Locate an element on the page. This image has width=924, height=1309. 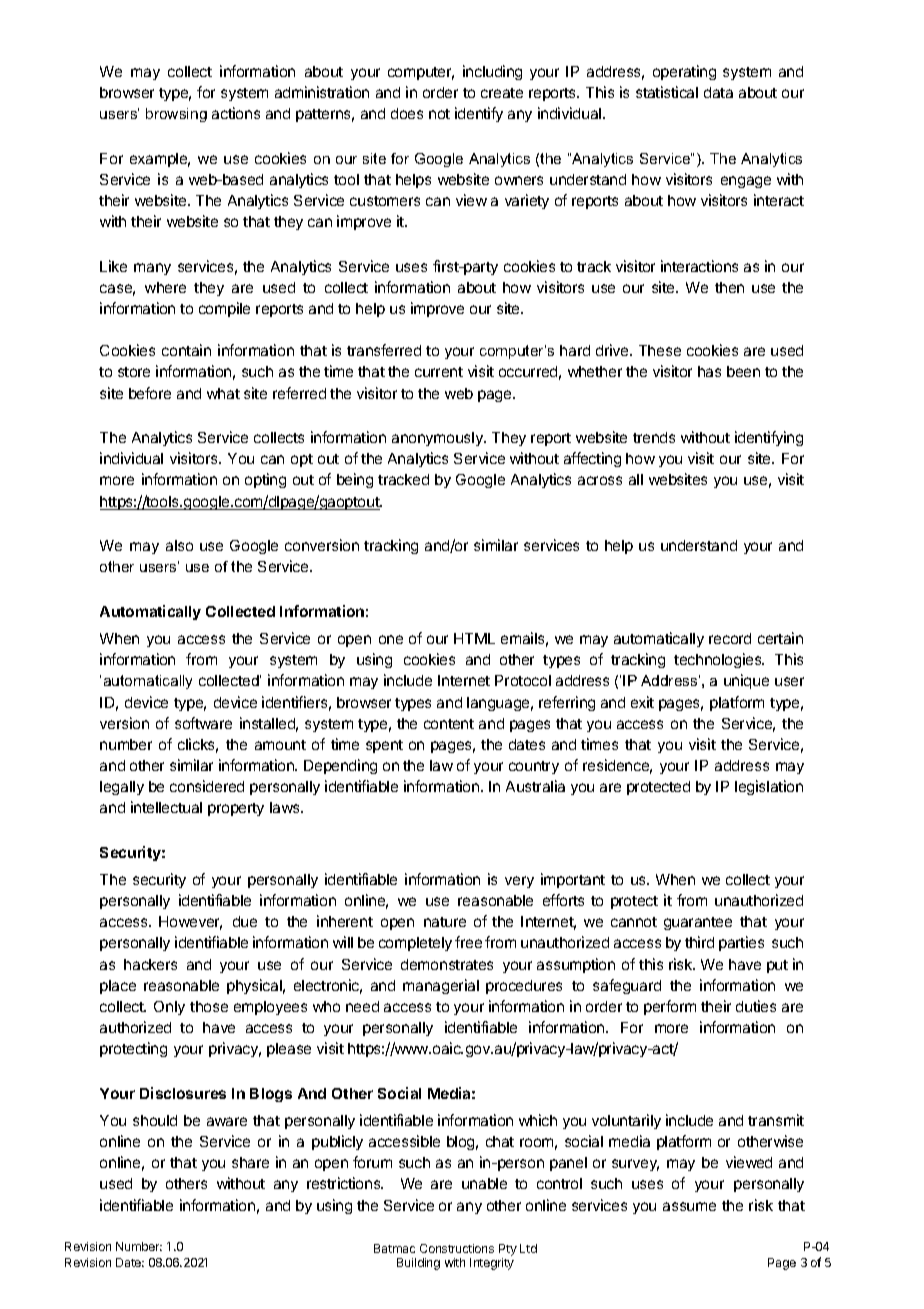
browsing is located at coordinates (176, 115).
